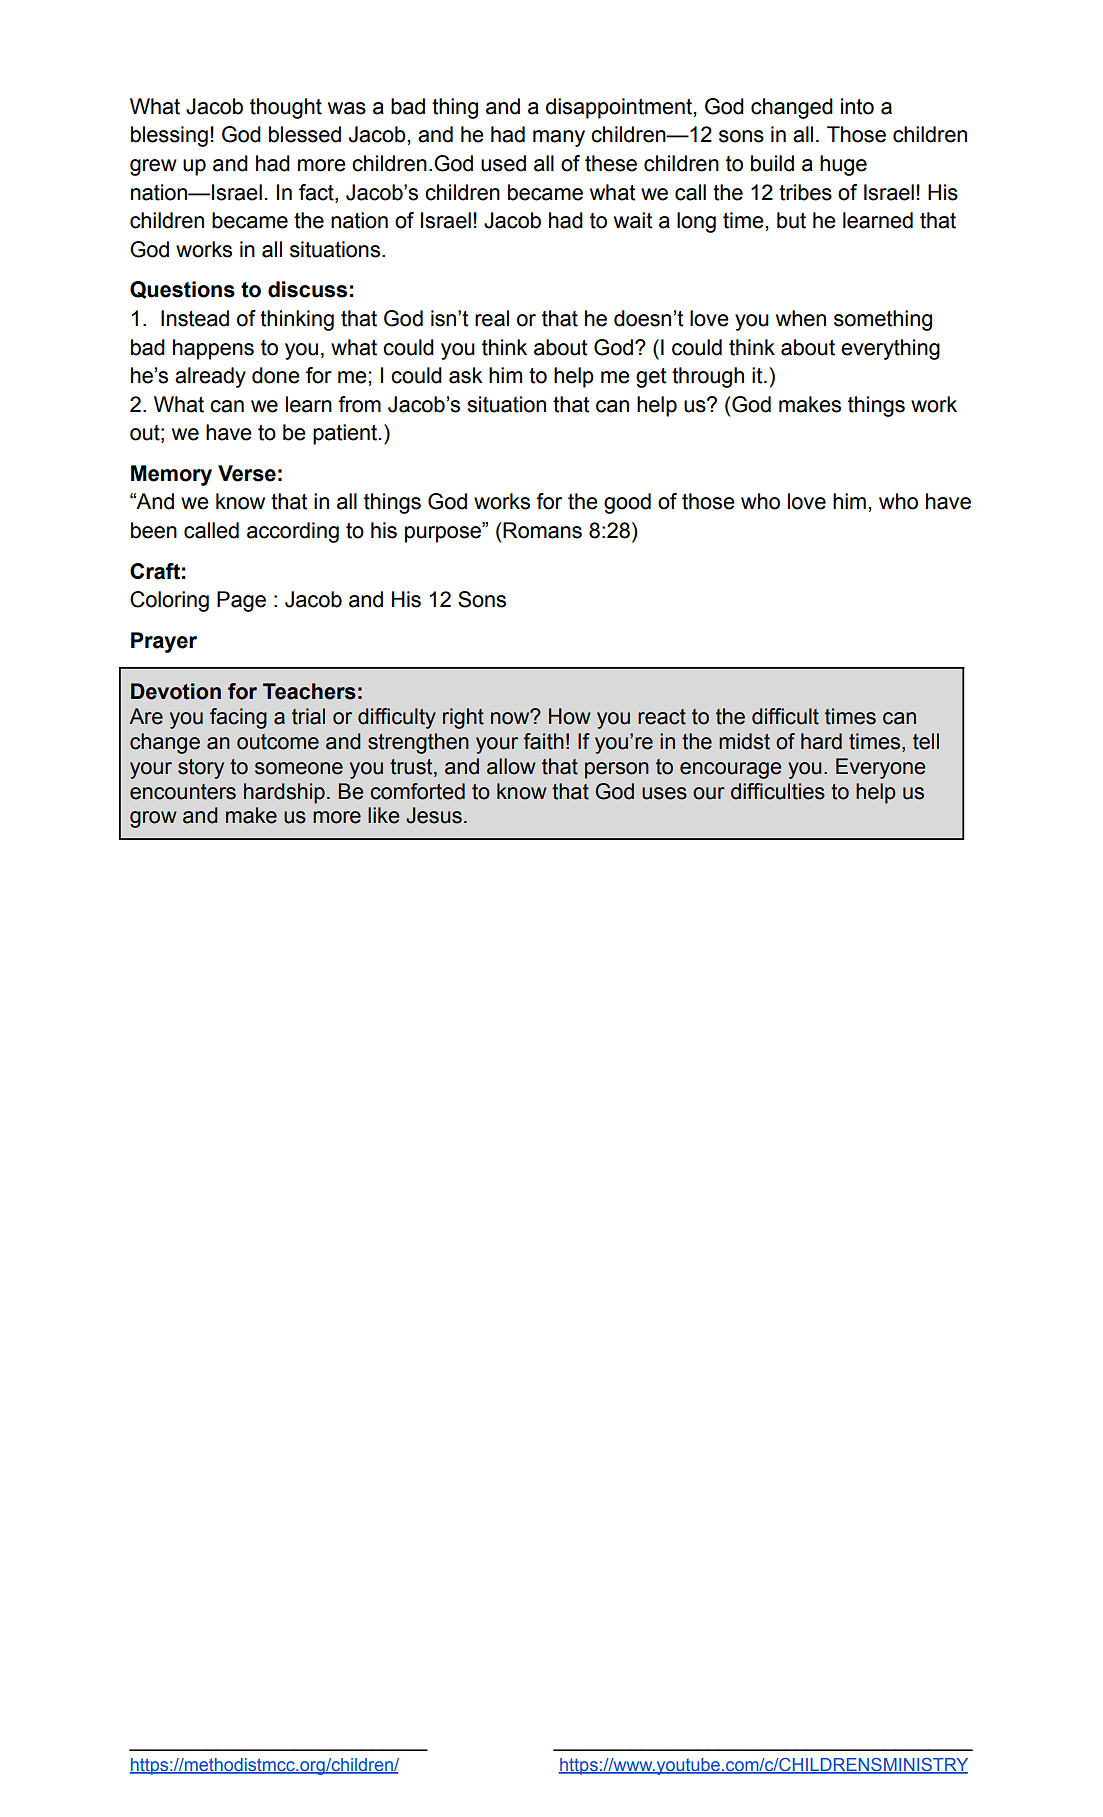 Image resolution: width=1103 pixels, height=1817 pixels. Describe the element at coordinates (708, 377) in the screenshot. I see `through` at that location.
